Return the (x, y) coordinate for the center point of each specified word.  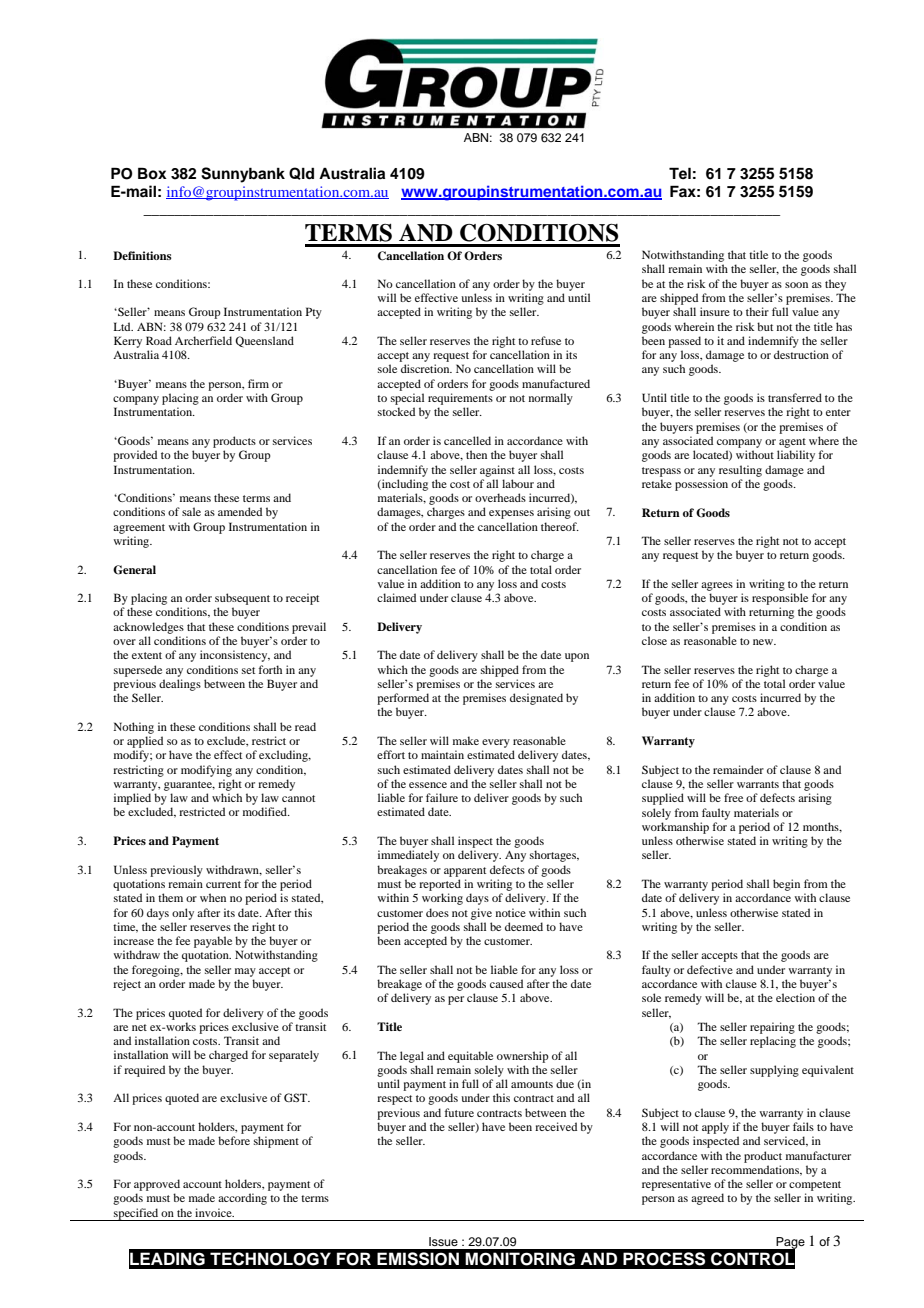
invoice (214, 1212)
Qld (301, 173)
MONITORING (520, 1259)
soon (796, 285)
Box (152, 173)
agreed (707, 1199)
